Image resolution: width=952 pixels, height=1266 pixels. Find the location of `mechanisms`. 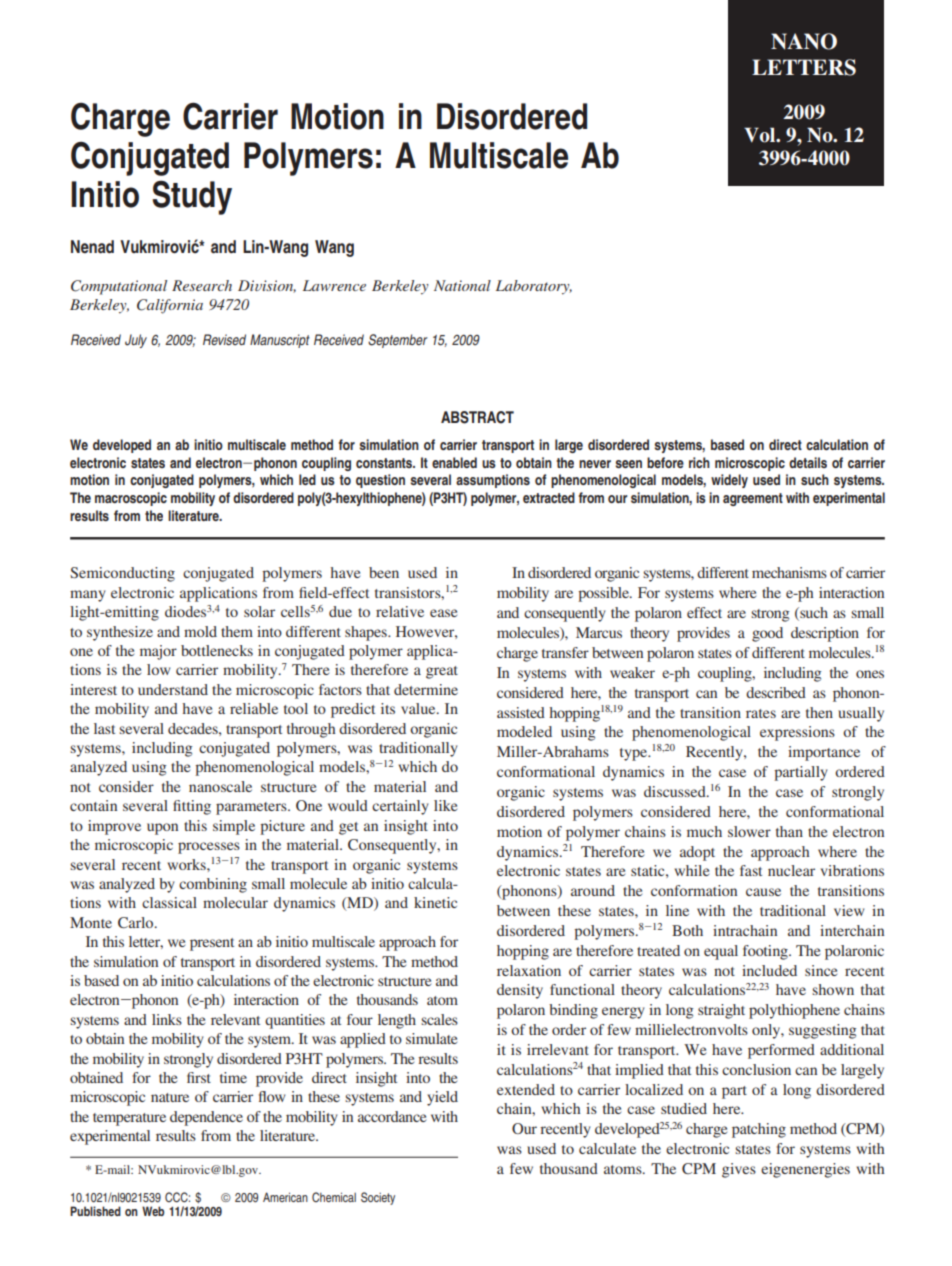

mechanisms is located at coordinates (789, 572).
